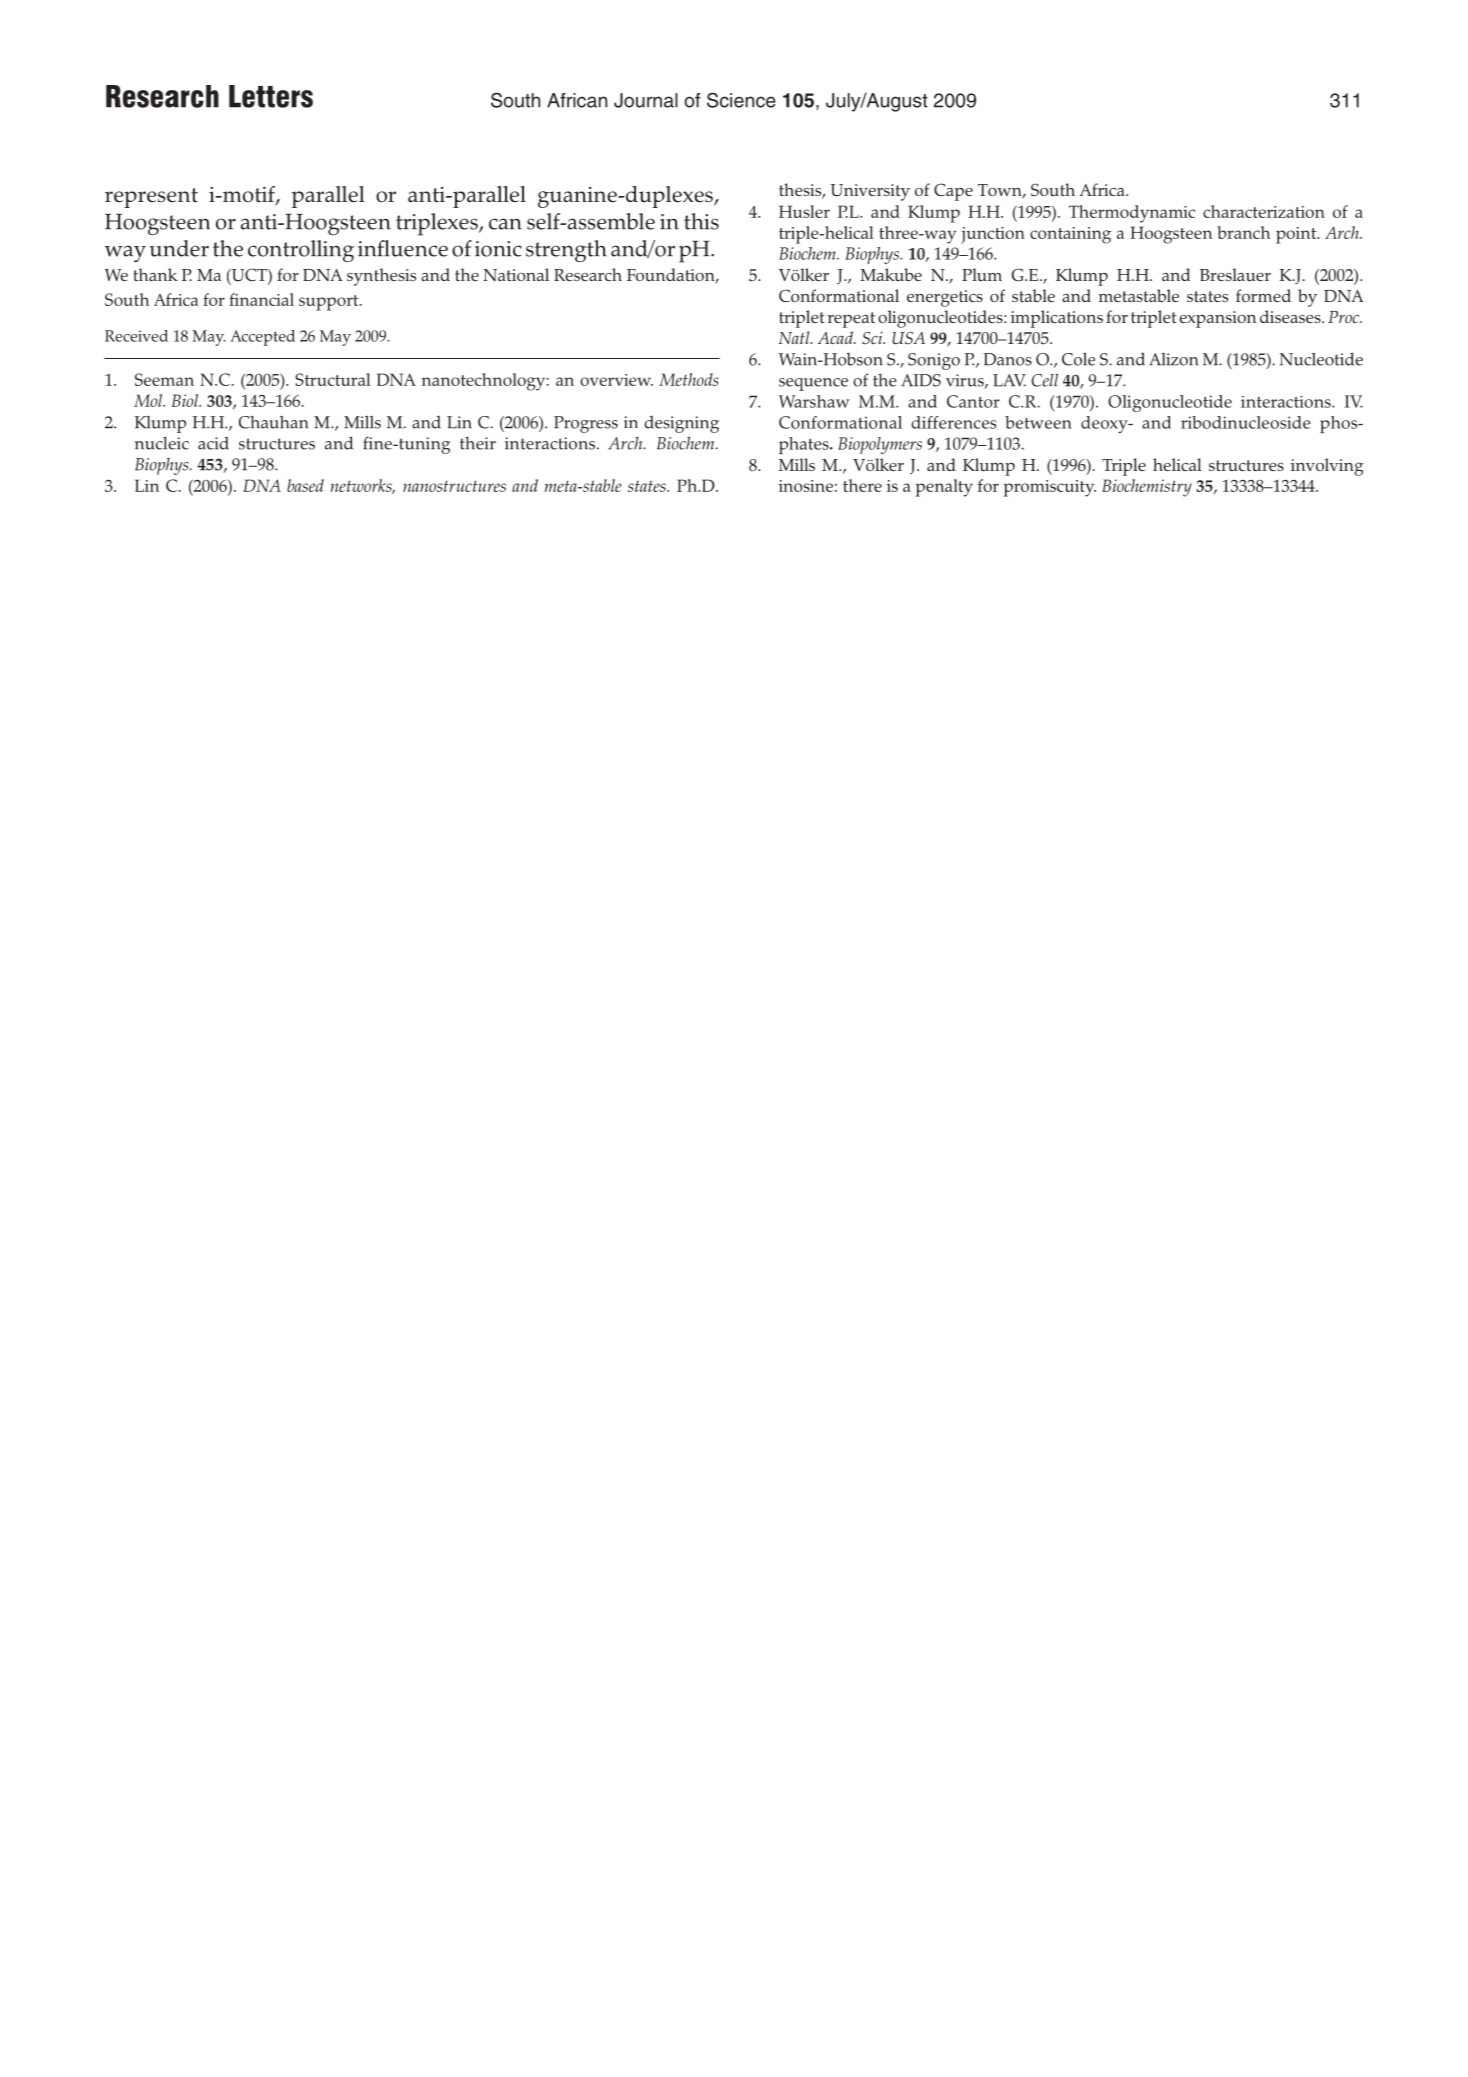 The height and width of the screenshot is (2077, 1468). I want to click on there, so click(862, 485).
